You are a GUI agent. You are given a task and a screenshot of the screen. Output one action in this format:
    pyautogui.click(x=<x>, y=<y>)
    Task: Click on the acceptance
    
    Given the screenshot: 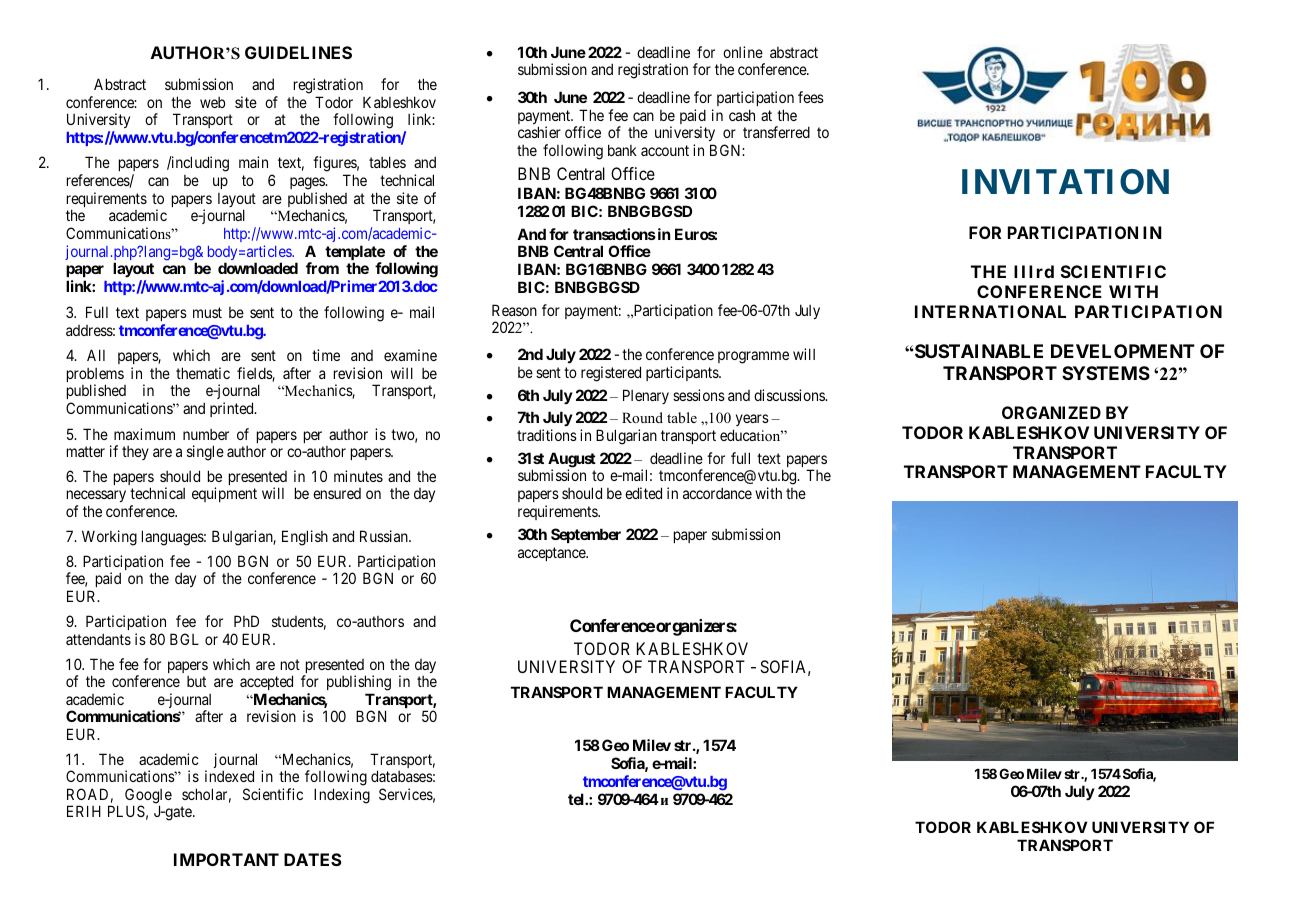 What is the action you would take?
    pyautogui.click(x=552, y=554)
